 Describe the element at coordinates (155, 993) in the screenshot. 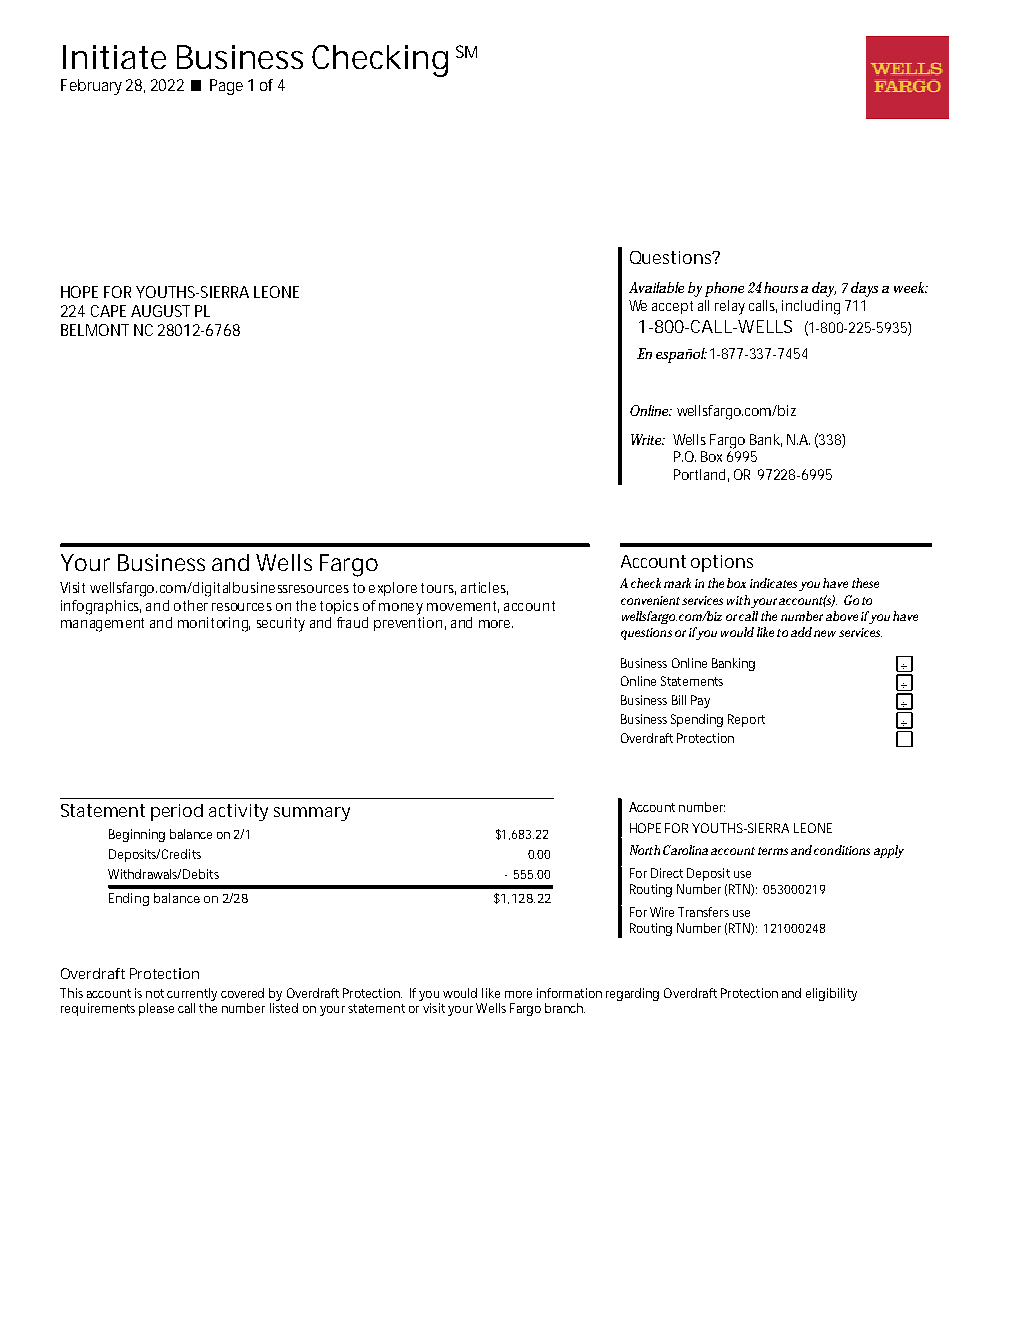

I see `not` at that location.
